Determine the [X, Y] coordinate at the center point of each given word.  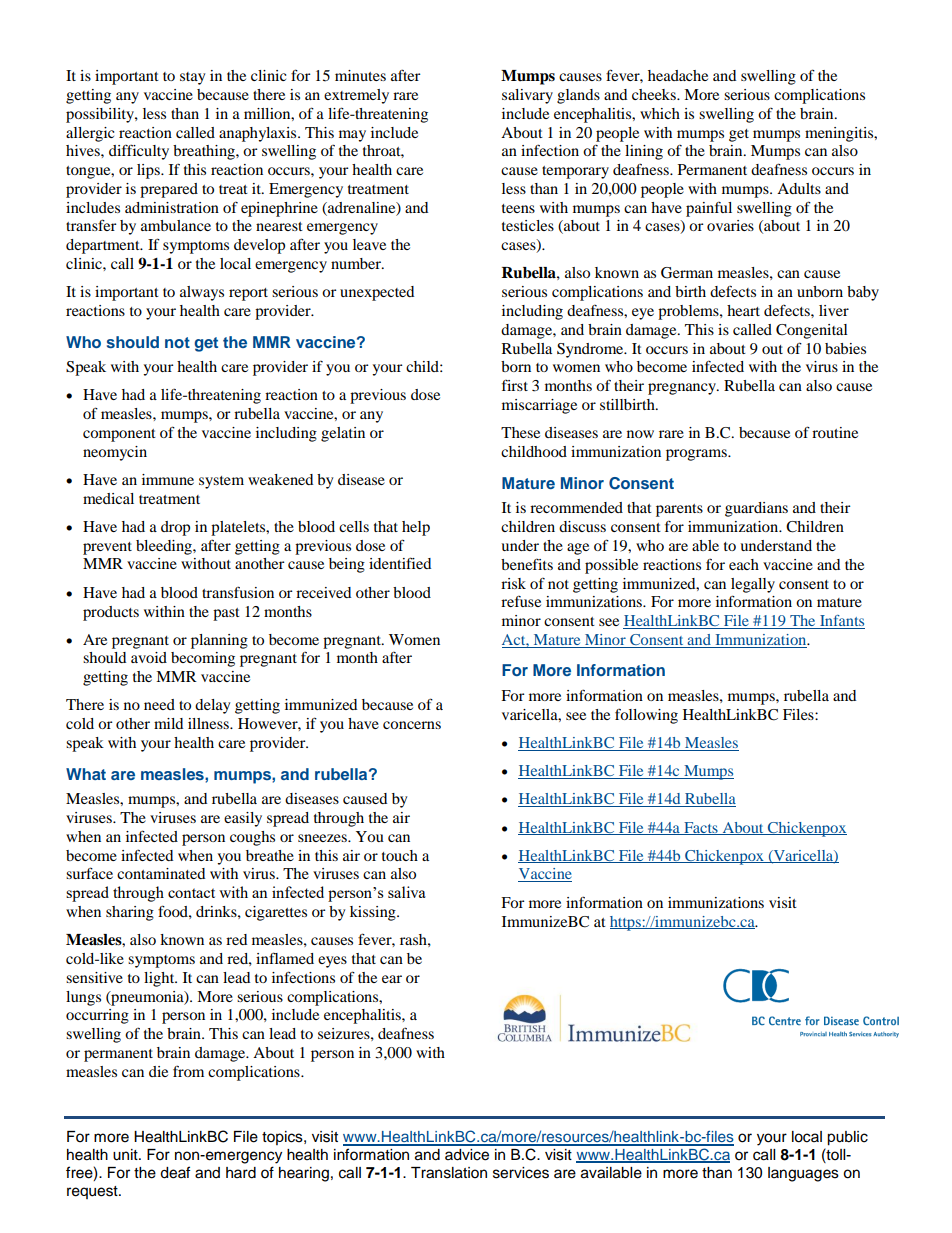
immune [168, 479]
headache [678, 75]
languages [803, 1174]
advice [467, 1155]
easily [243, 819]
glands [578, 96]
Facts [701, 828]
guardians [756, 509]
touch [400, 855]
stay [192, 78]
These [520, 432]
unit [126, 1155]
